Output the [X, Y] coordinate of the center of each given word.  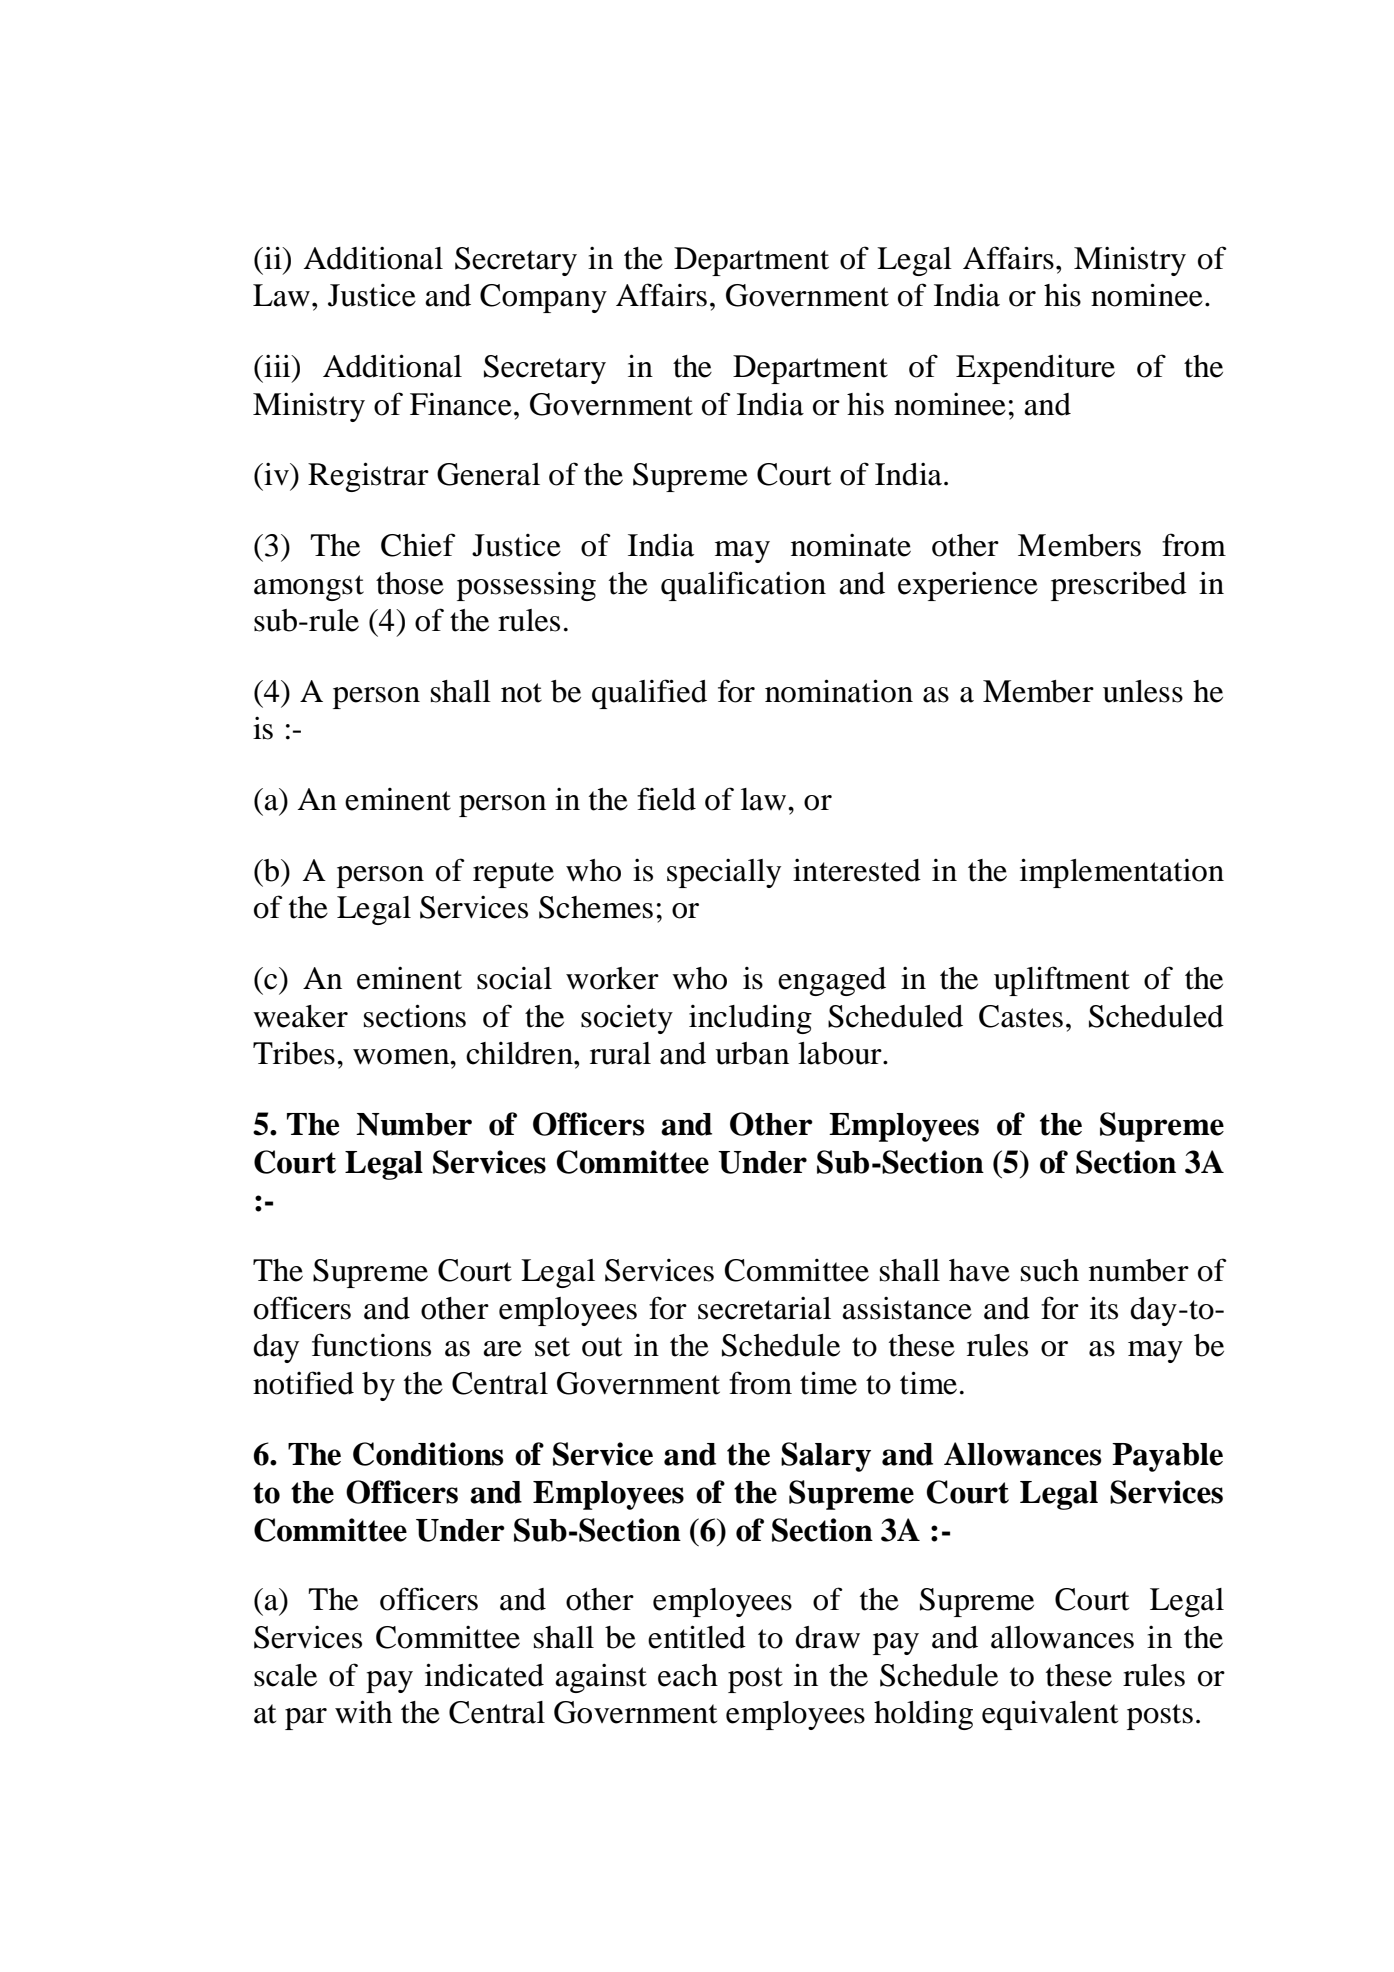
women [402, 1057]
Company [543, 298]
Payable [1167, 1457]
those [410, 583]
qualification [743, 586]
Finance [461, 404]
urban [752, 1053]
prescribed [1119, 586]
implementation [1122, 873]
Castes [1021, 1016]
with [363, 1712]
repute [513, 875]
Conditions [428, 1454]
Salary [826, 1457]
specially [724, 873]
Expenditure [1035, 369]
